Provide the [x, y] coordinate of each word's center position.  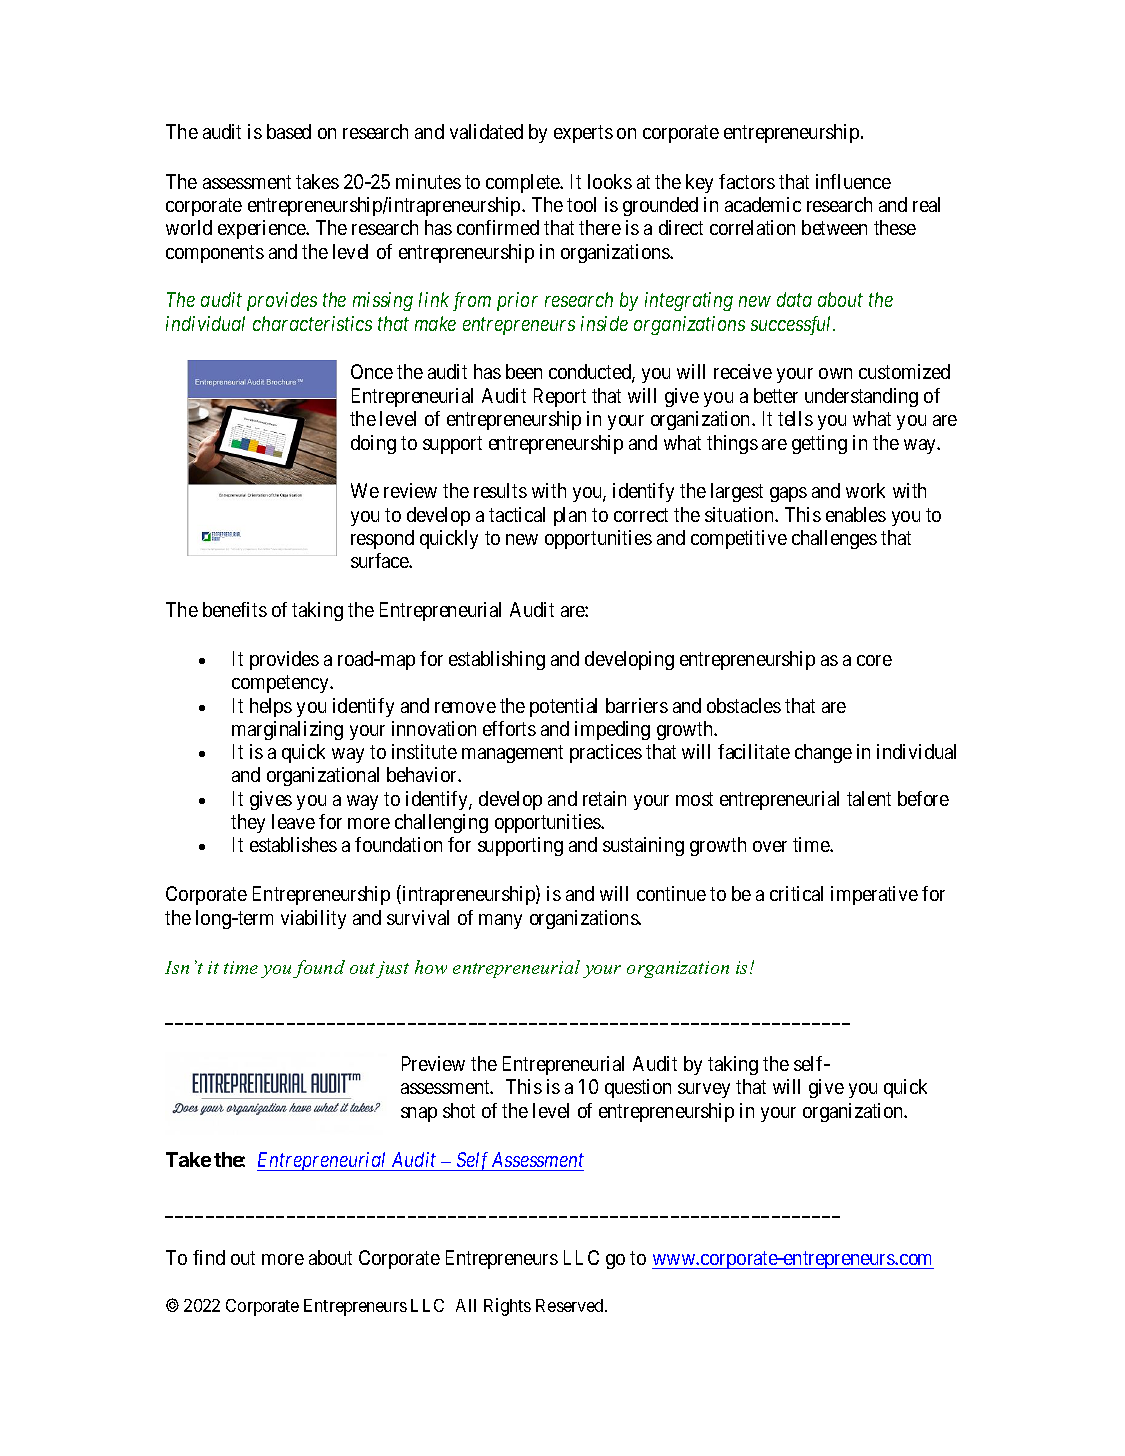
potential [563, 707]
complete [524, 183]
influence [853, 181]
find [209, 1257]
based [289, 131]
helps [271, 707]
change [823, 753]
